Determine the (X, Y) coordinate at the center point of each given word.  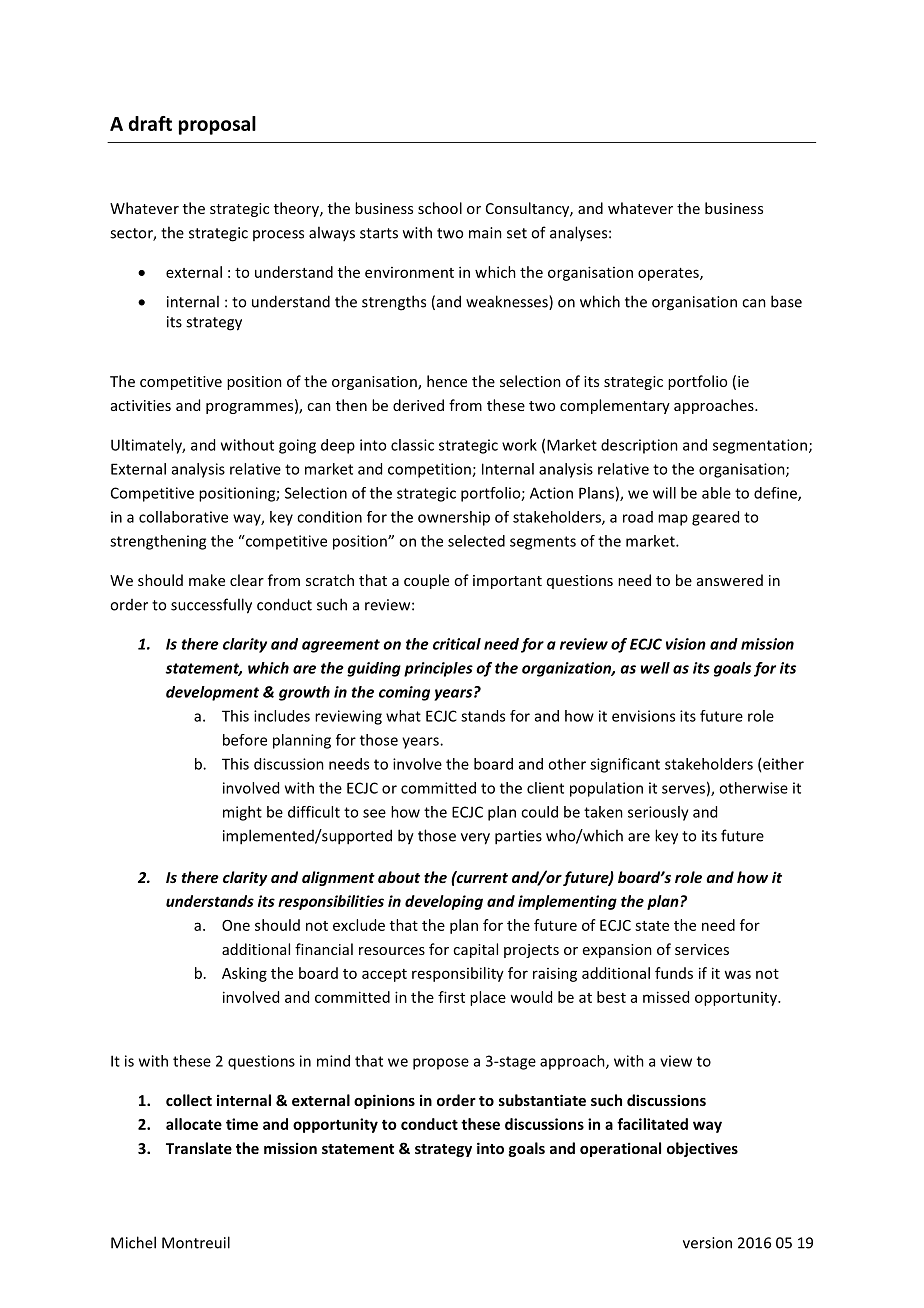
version (707, 1243)
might (242, 813)
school (440, 208)
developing (444, 902)
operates (669, 274)
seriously (658, 813)
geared (715, 518)
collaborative (183, 517)
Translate (199, 1148)
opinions (384, 1101)
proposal (217, 125)
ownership (454, 518)
